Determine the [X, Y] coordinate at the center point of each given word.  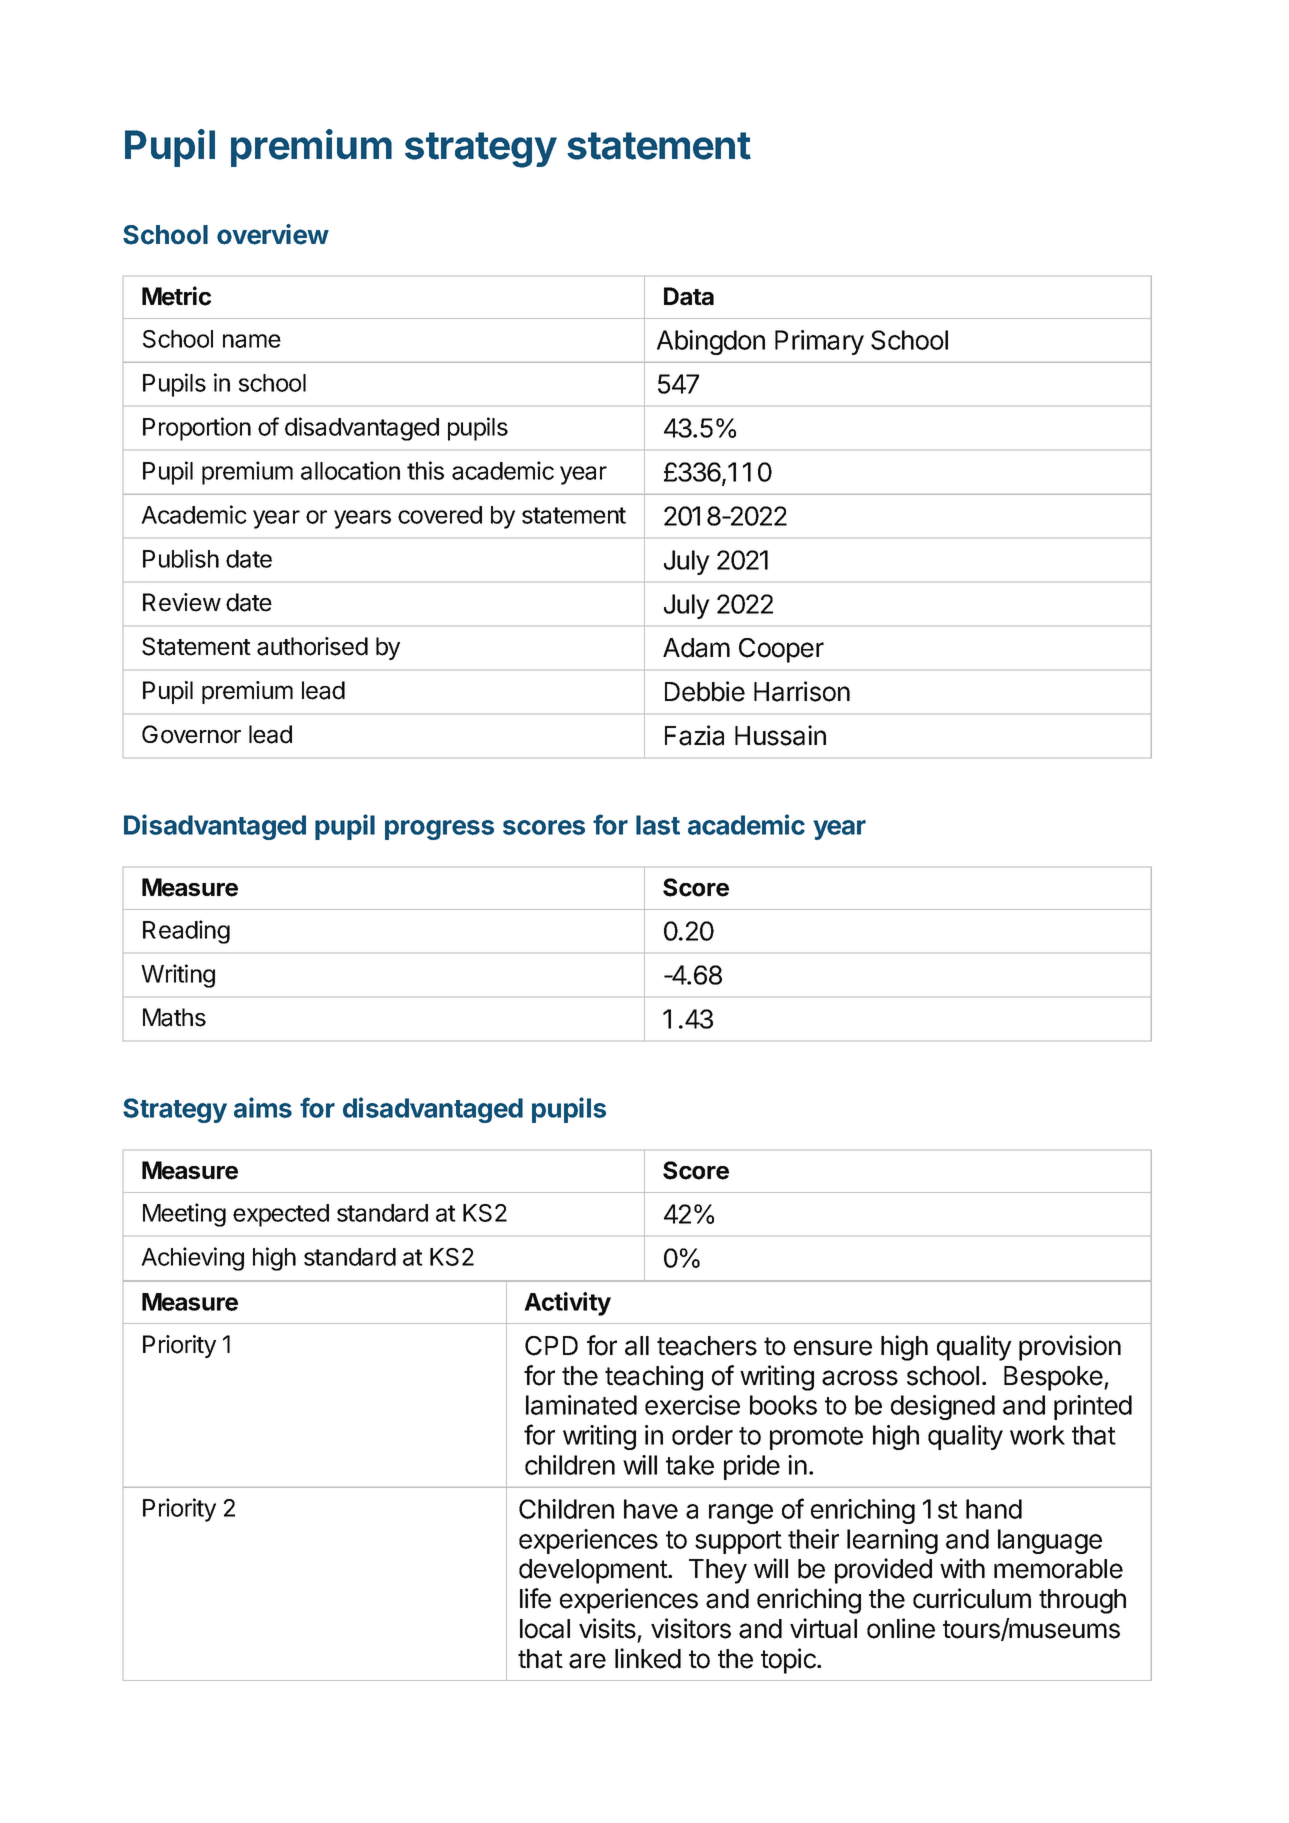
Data [689, 296]
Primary [819, 342]
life [535, 1598]
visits [607, 1628]
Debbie [705, 691]
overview [273, 234]
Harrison [802, 691]
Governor [191, 734]
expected [281, 1215]
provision [1070, 1348]
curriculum [972, 1598]
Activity [567, 1304]
